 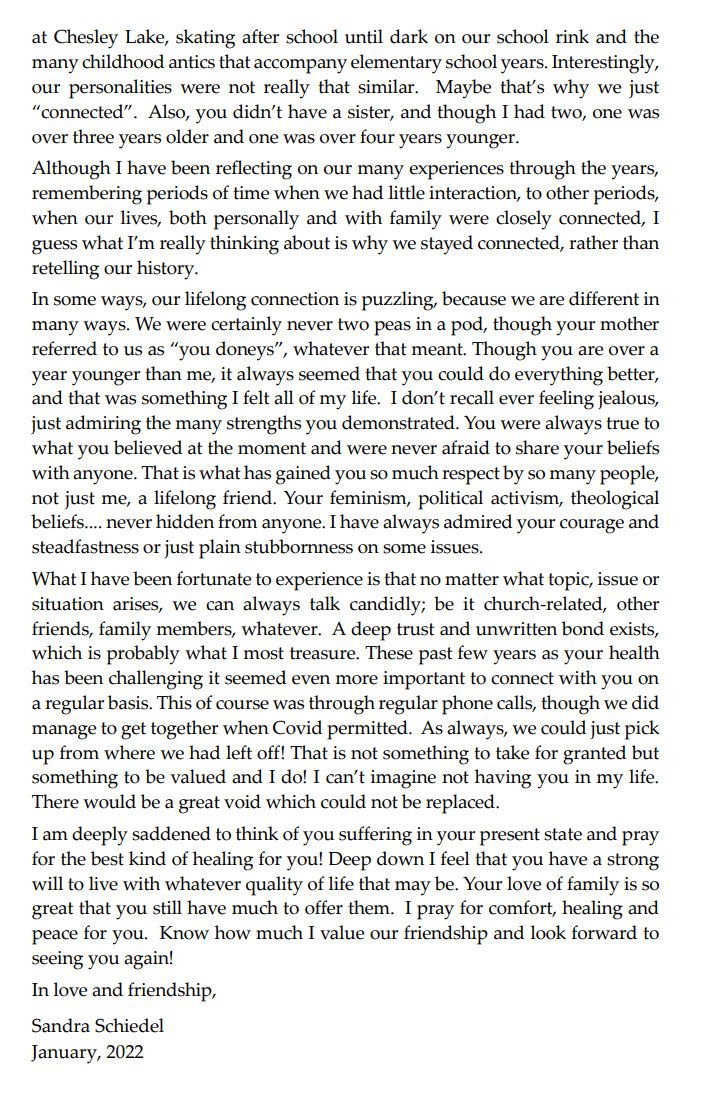 I want to click on childhood, so click(x=123, y=61).
